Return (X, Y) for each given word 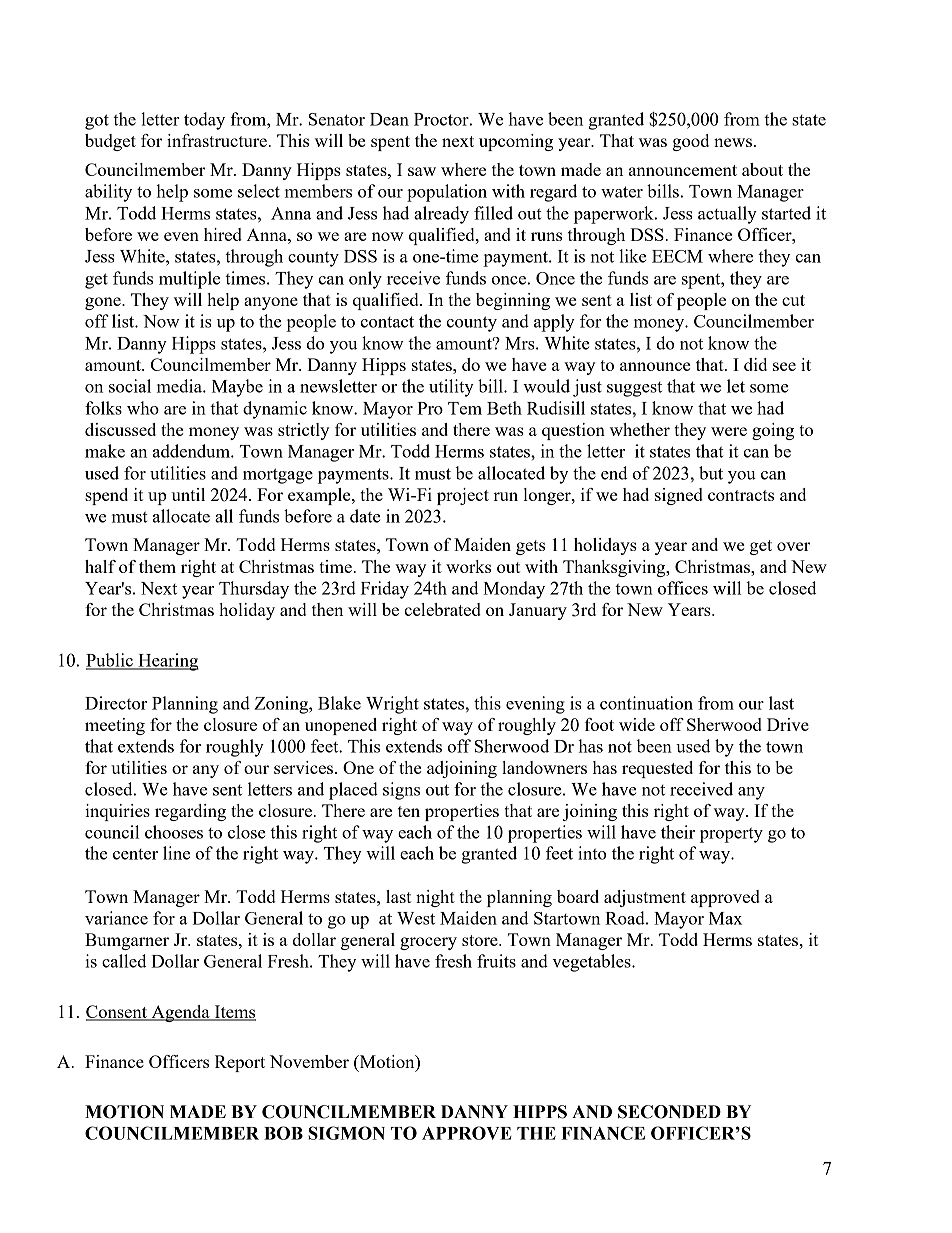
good (690, 142)
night (435, 898)
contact (387, 322)
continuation (646, 703)
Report (240, 1063)
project (463, 496)
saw (422, 171)
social (130, 386)
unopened (341, 726)
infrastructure (218, 140)
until (188, 494)
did (755, 364)
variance (116, 918)
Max (725, 918)
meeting (115, 726)
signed (679, 496)
